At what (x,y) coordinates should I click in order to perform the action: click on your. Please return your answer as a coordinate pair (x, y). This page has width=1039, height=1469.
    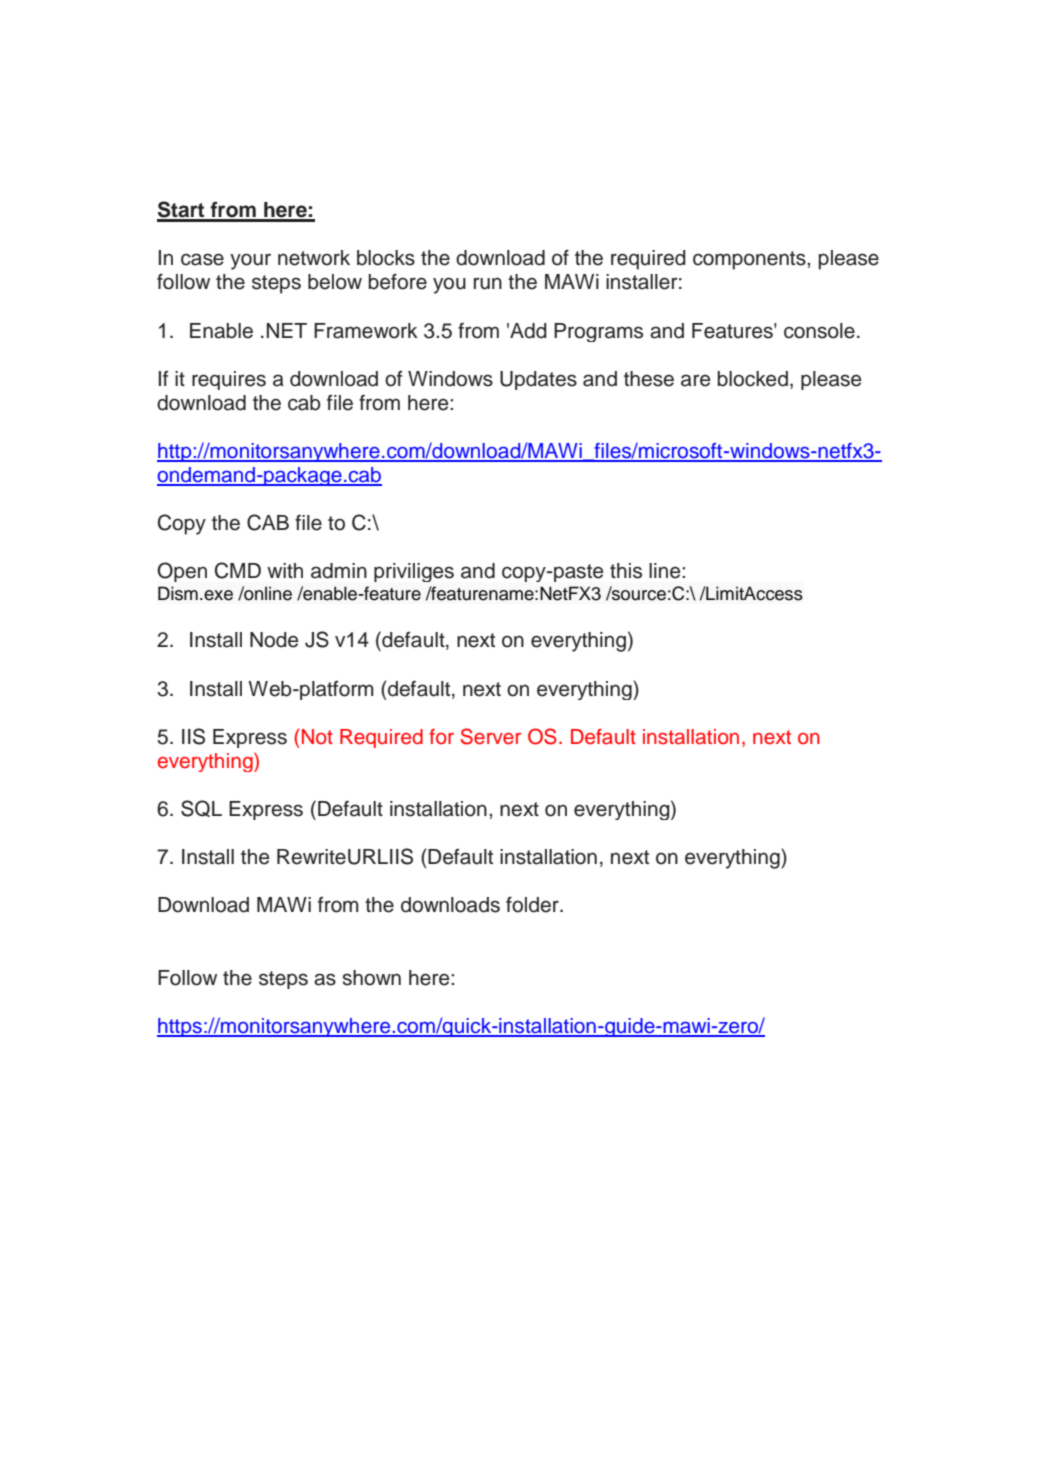
    Looking at the image, I should click on (250, 261).
